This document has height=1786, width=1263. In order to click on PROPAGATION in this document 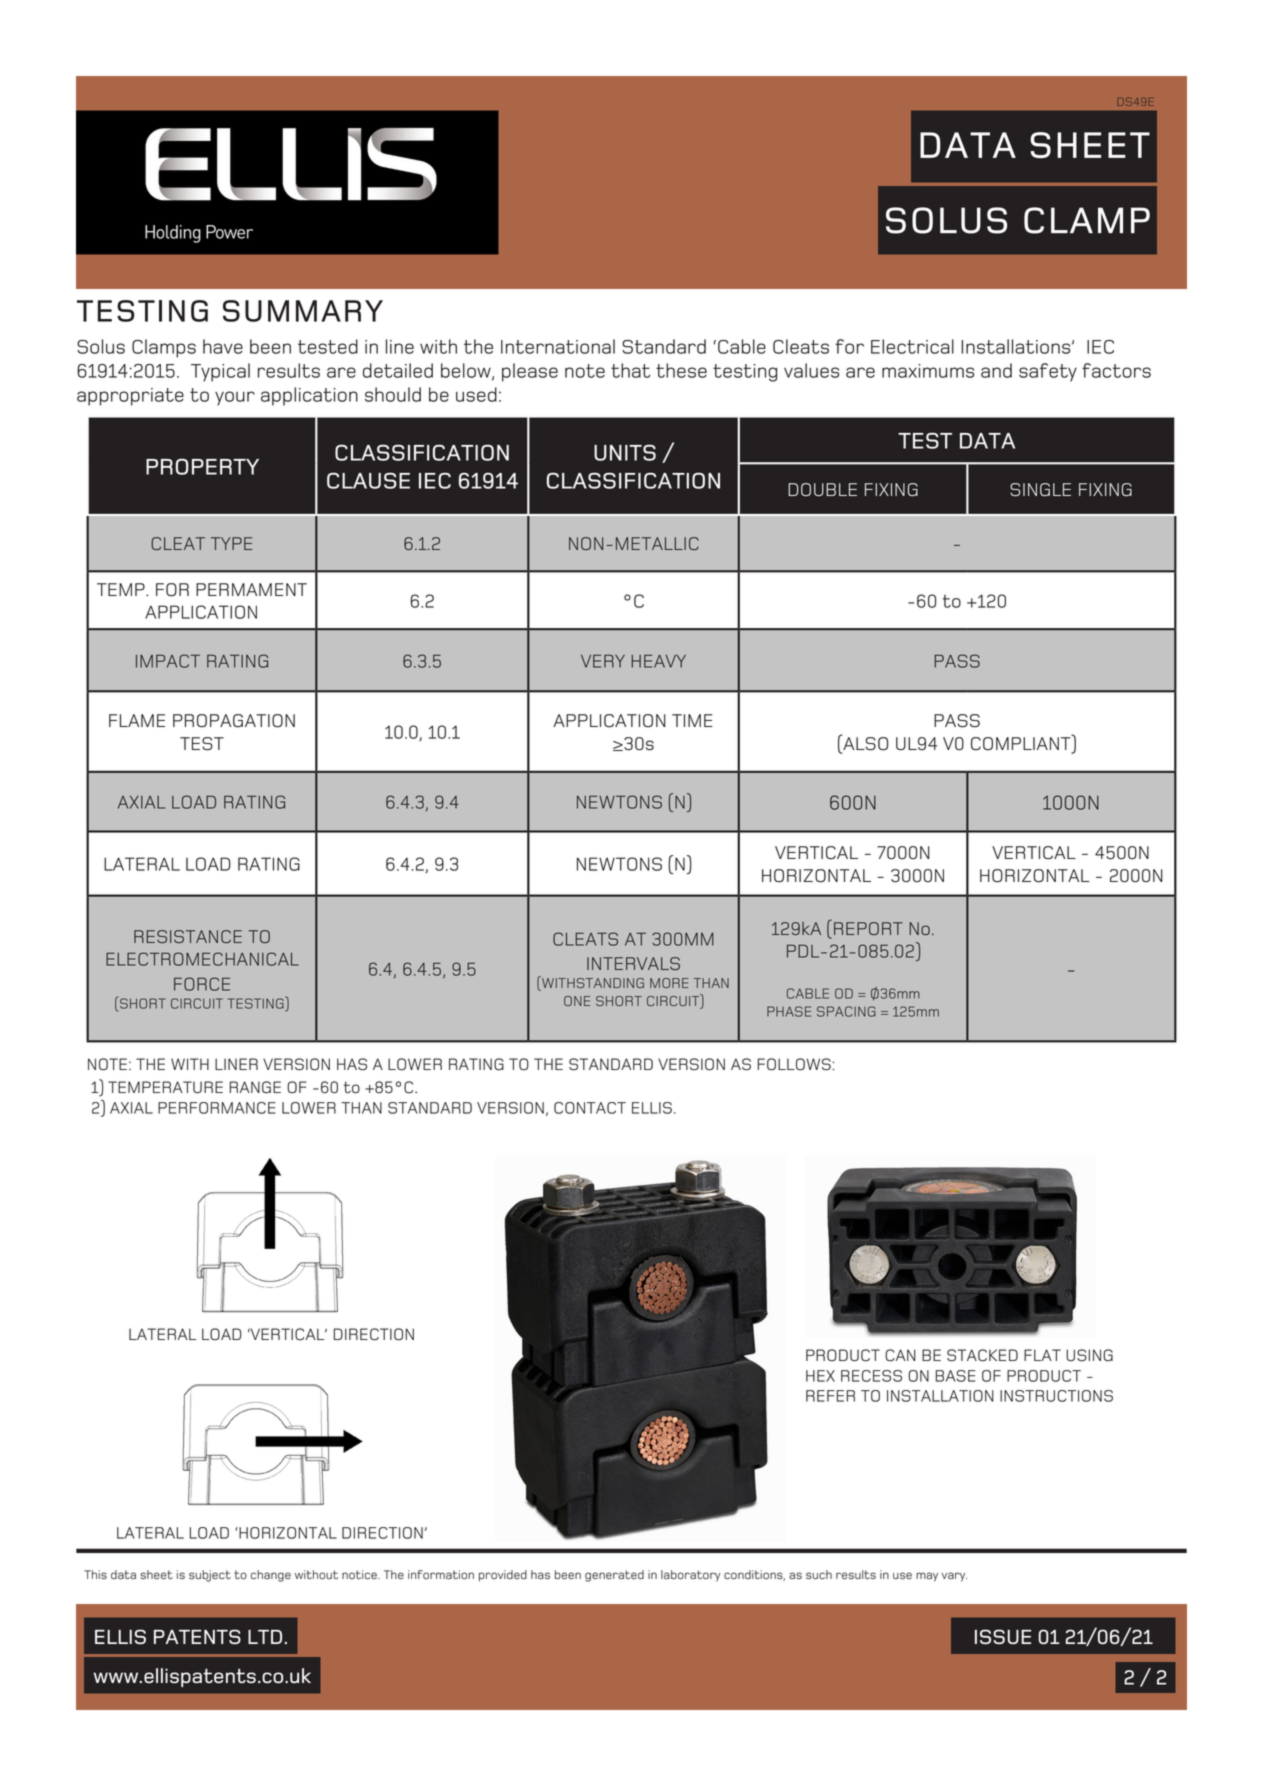, I will do `click(234, 721)`.
